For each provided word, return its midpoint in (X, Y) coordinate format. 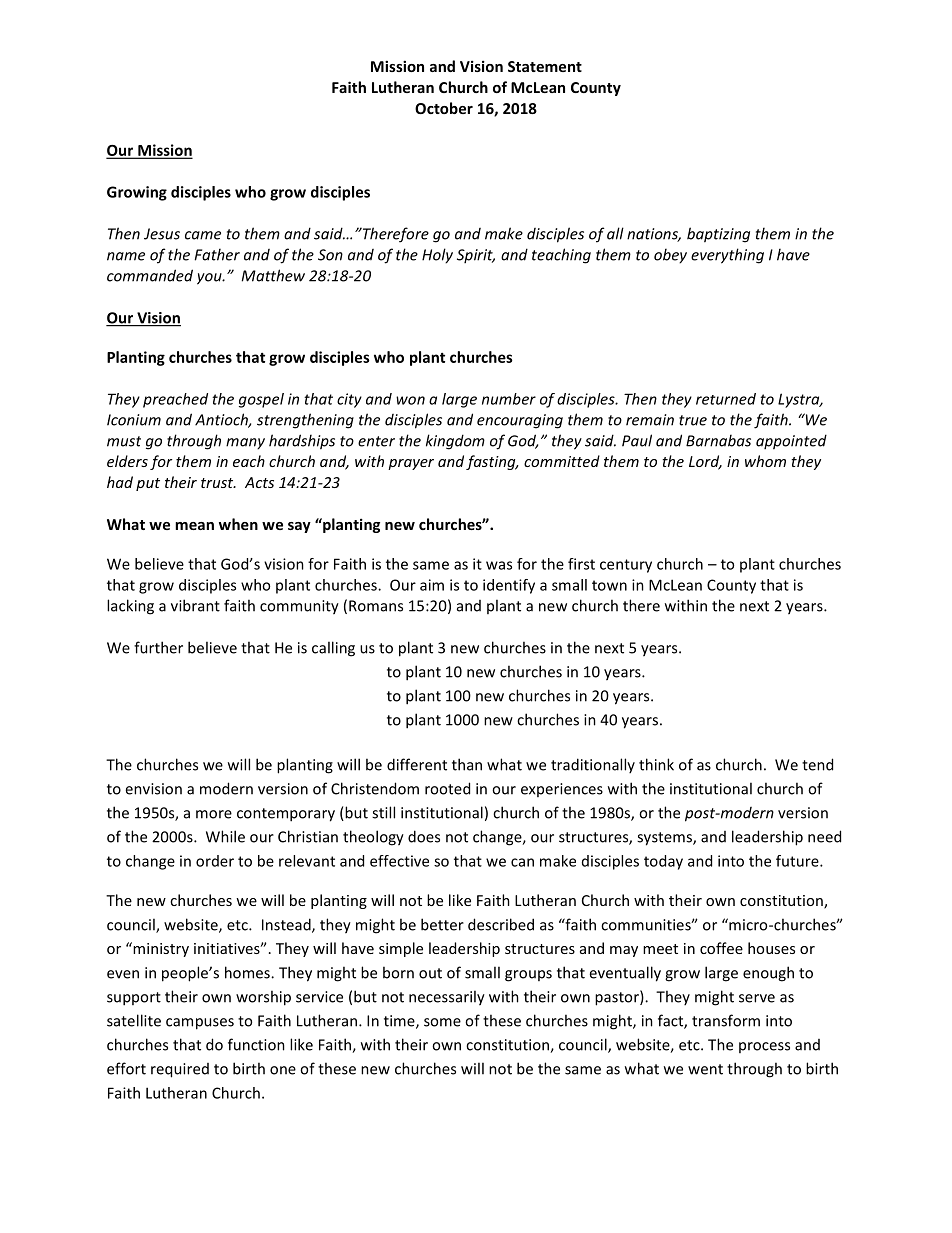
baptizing (718, 235)
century (626, 566)
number (509, 399)
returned (726, 399)
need (824, 836)
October (444, 108)
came (203, 235)
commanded (150, 275)
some (442, 1022)
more (214, 814)
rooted (447, 788)
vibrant (195, 605)
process (764, 1047)
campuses (200, 1024)
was (499, 565)
